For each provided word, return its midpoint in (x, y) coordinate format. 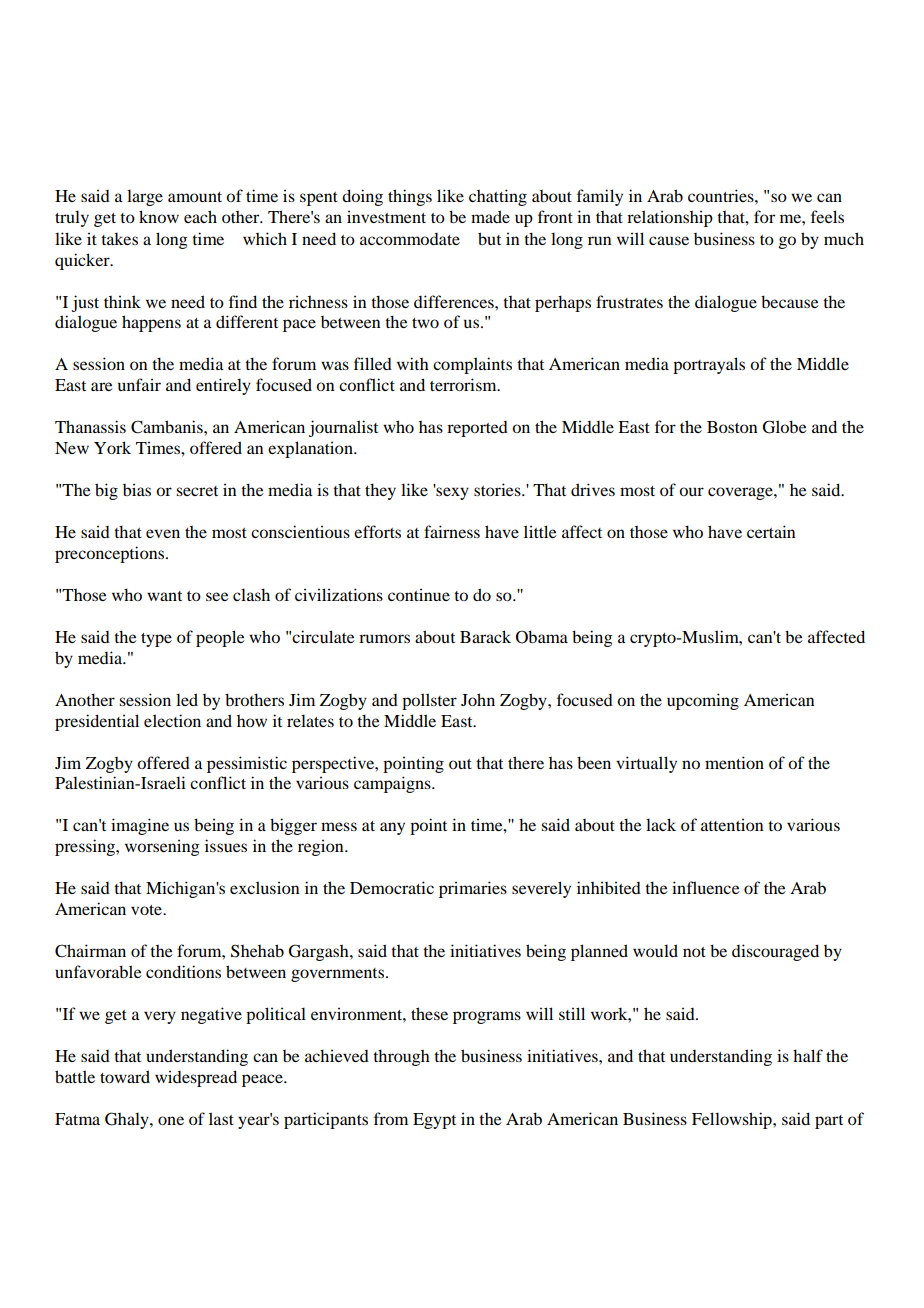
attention (732, 824)
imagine (140, 826)
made (490, 216)
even (163, 533)
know (159, 216)
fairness (452, 531)
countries (722, 195)
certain (771, 531)
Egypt (434, 1121)
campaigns (393, 784)
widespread (196, 1078)
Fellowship (733, 1120)
